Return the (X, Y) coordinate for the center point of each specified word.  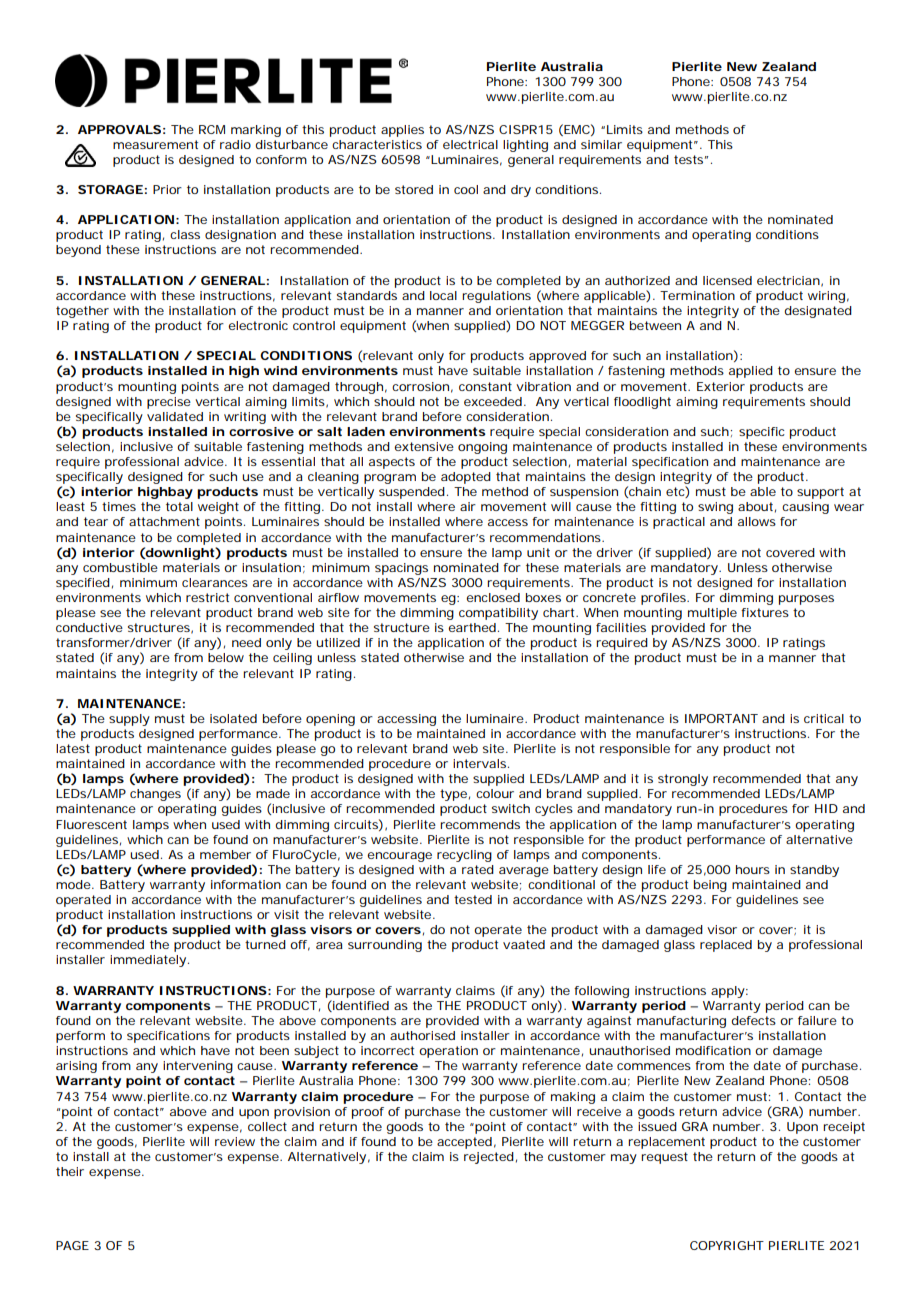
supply (129, 720)
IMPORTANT (721, 718)
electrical (470, 144)
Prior (167, 189)
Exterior (721, 386)
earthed (473, 627)
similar (601, 144)
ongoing (482, 448)
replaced (726, 946)
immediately (149, 961)
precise (169, 403)
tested (473, 899)
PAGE (72, 1245)
